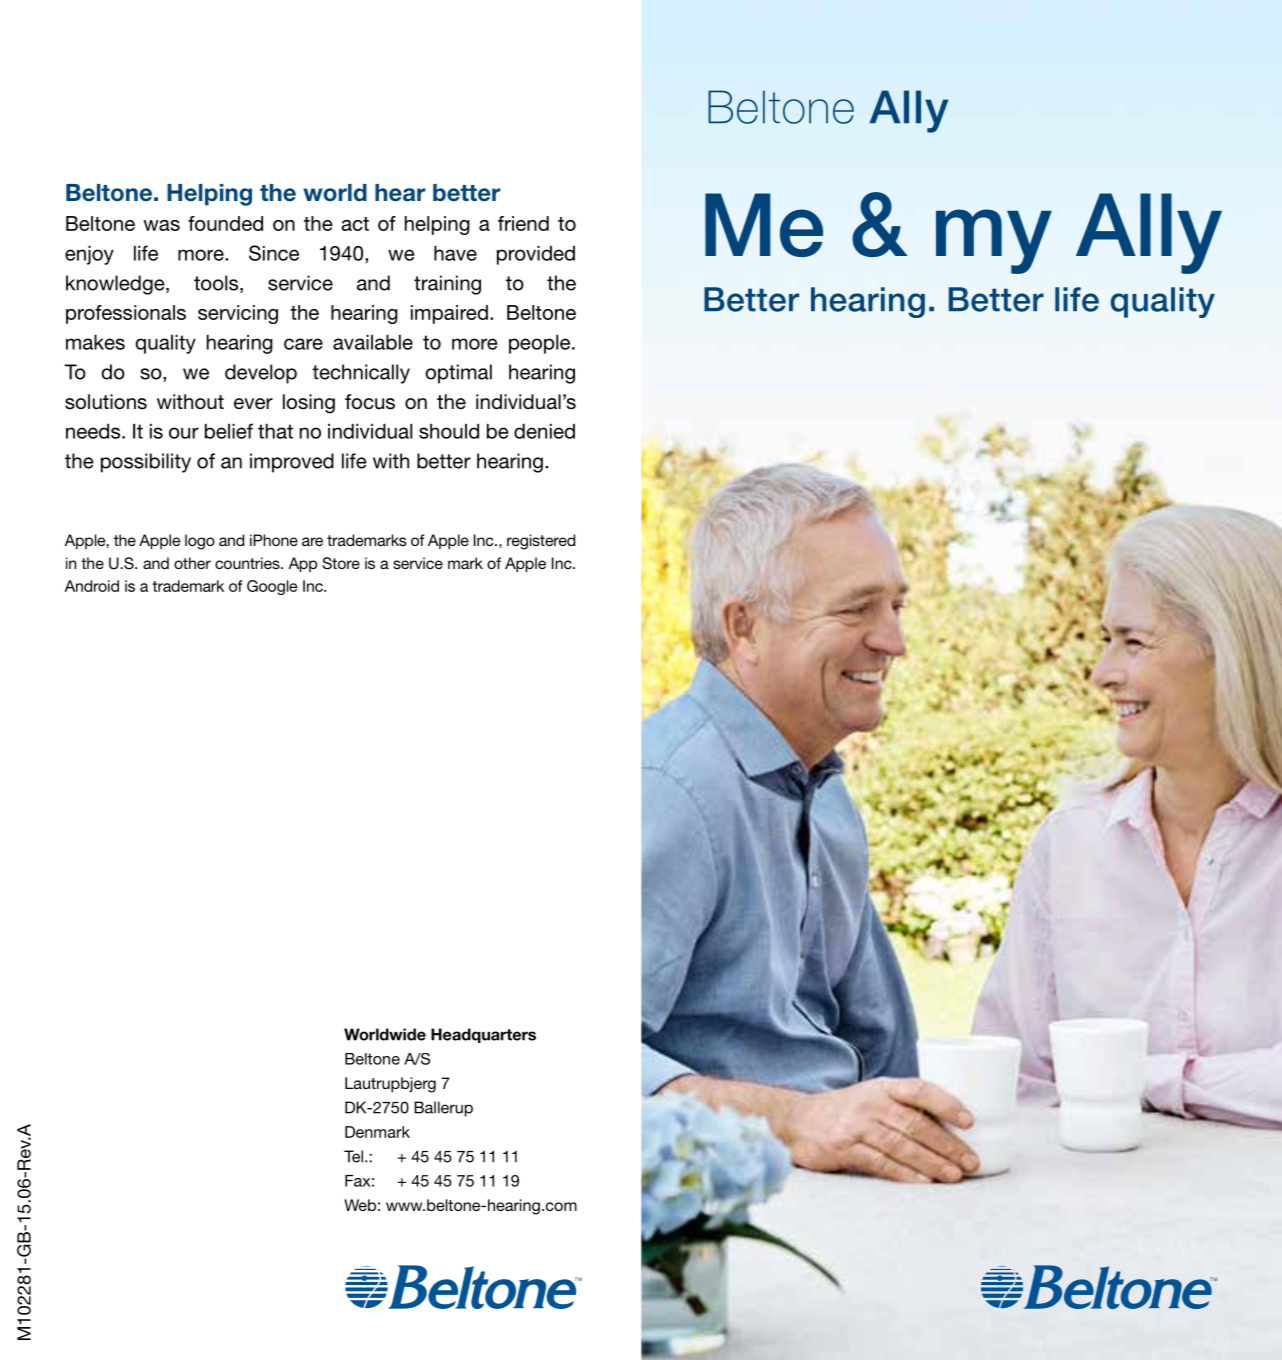 The height and width of the screenshot is (1360, 1282). Describe the element at coordinates (353, 1156) in the screenshot. I see `Tel` at that location.
